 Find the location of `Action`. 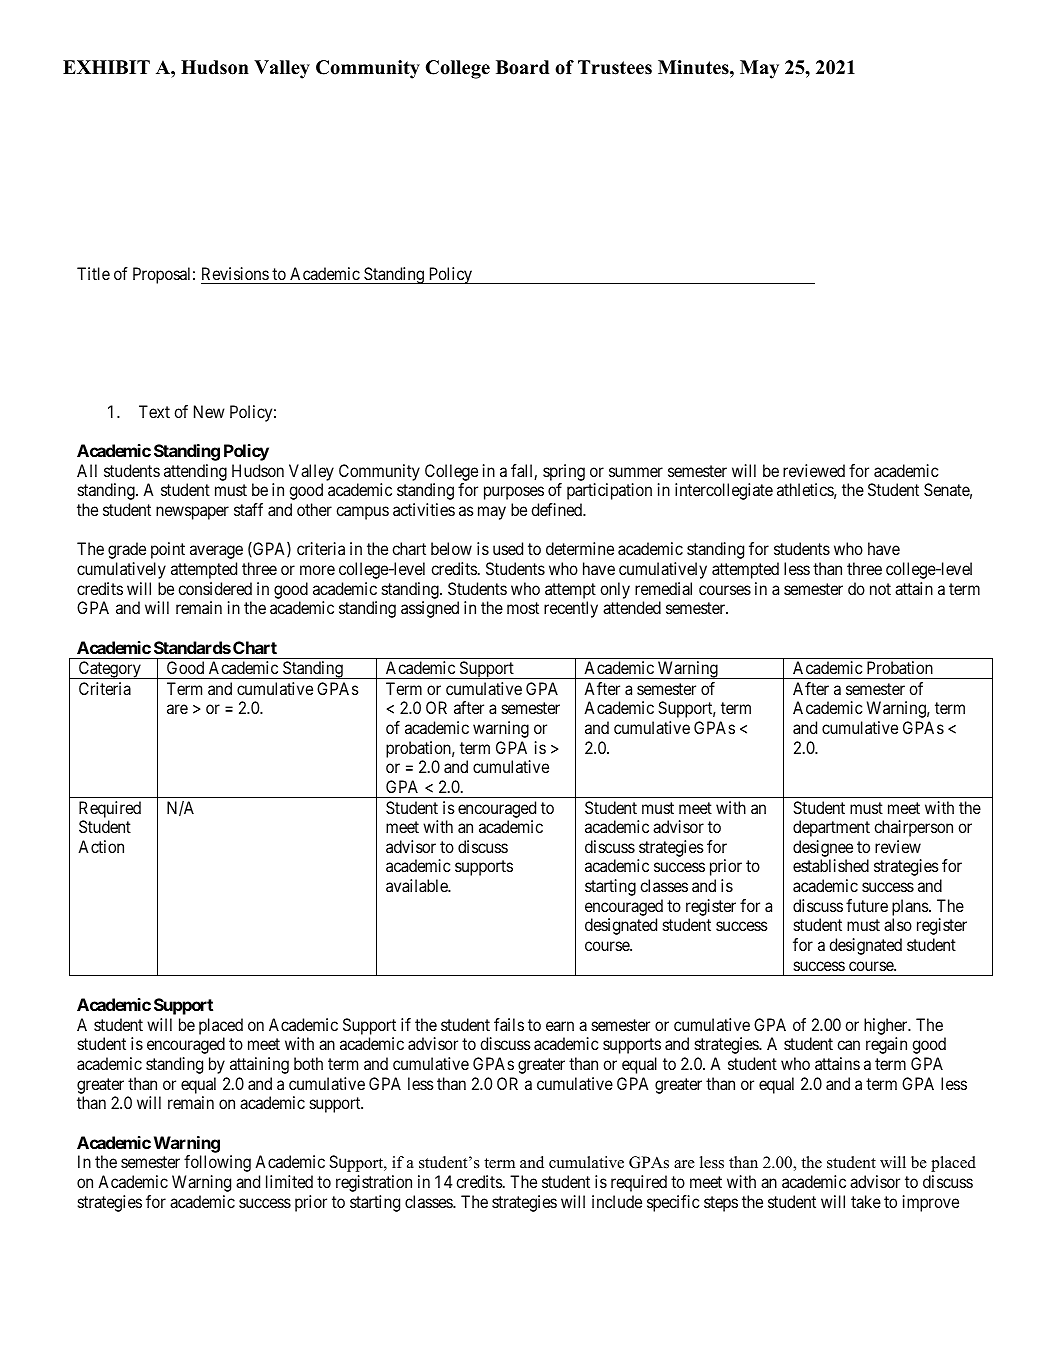

Action is located at coordinates (101, 846).
